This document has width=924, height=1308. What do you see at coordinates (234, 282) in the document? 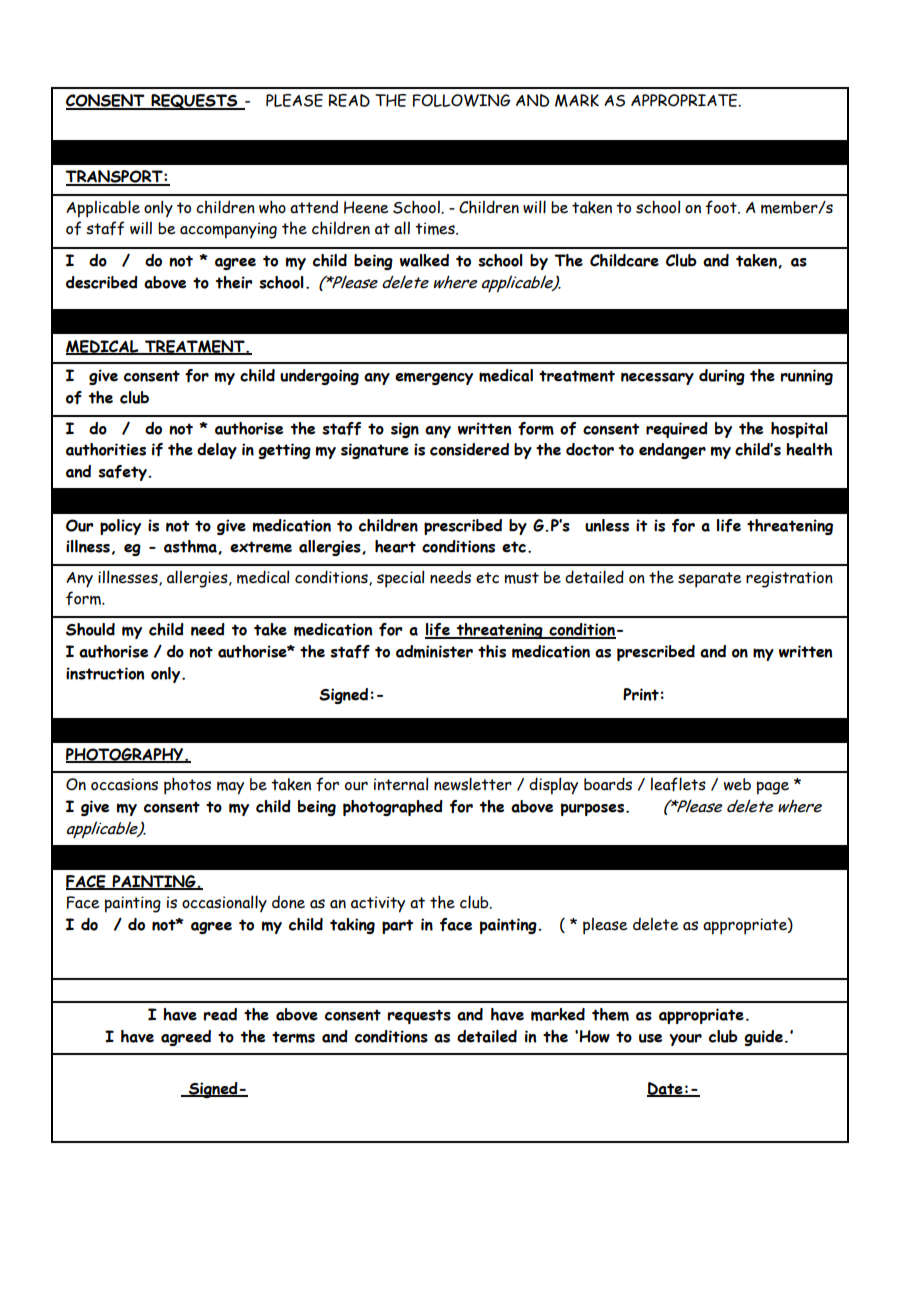
I see `their` at bounding box center [234, 282].
